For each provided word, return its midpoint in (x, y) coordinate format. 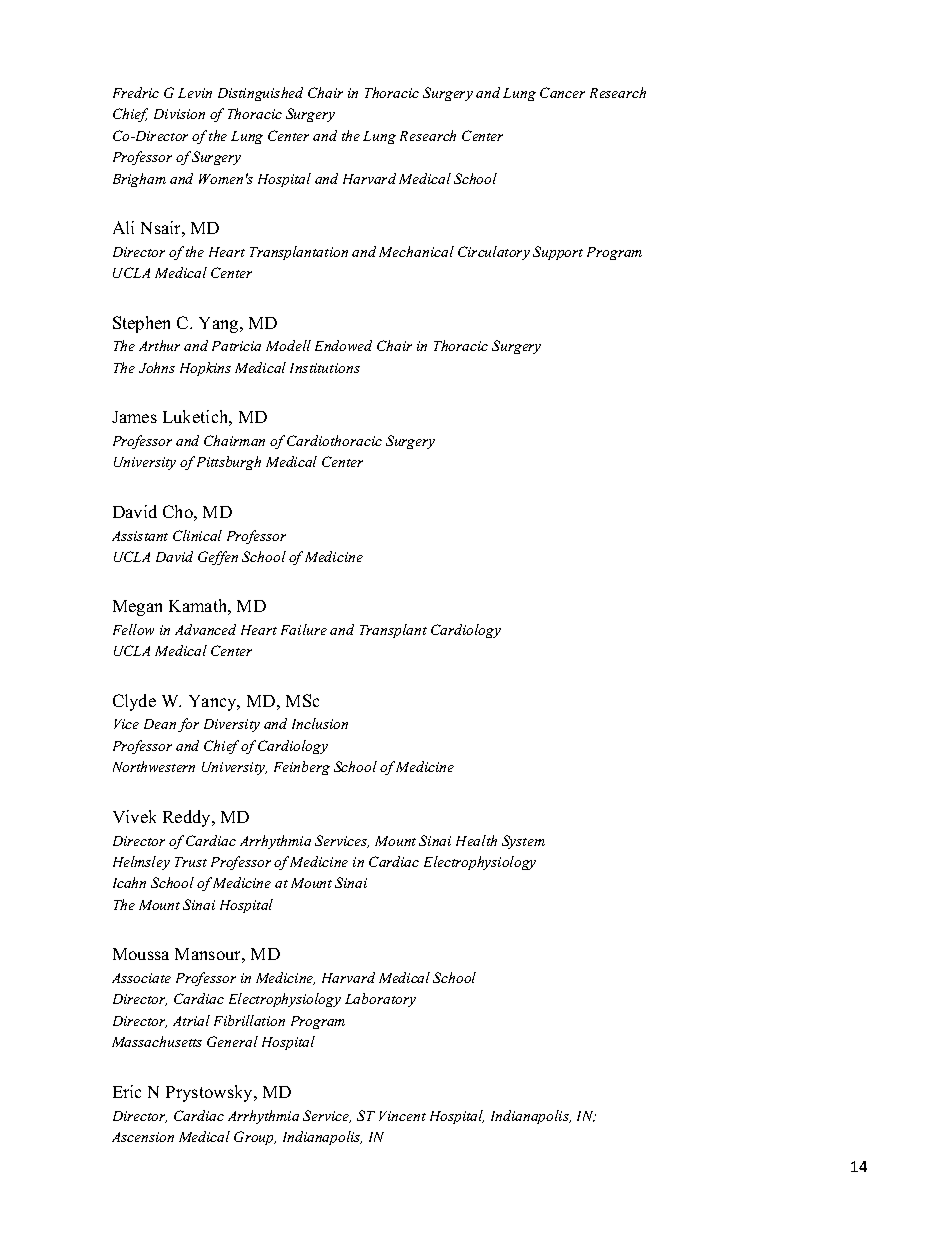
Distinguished (260, 94)
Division (179, 114)
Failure (304, 629)
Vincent (402, 1116)
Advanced (205, 629)
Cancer (562, 92)
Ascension (143, 1137)
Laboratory (380, 1000)
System (523, 842)
